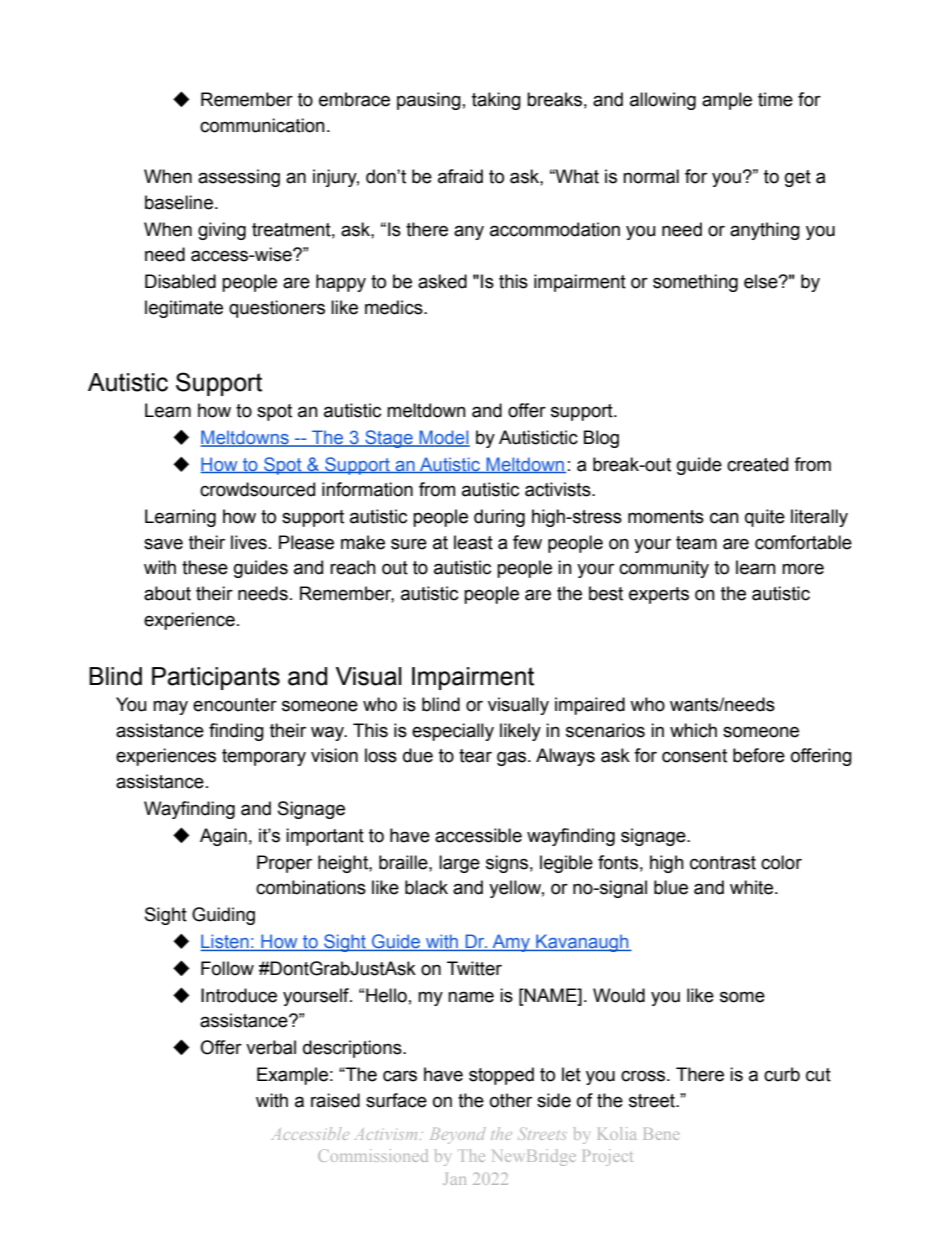 This page has width=952, height=1233. What do you see at coordinates (661, 1134) in the page?
I see `Bene` at bounding box center [661, 1134].
